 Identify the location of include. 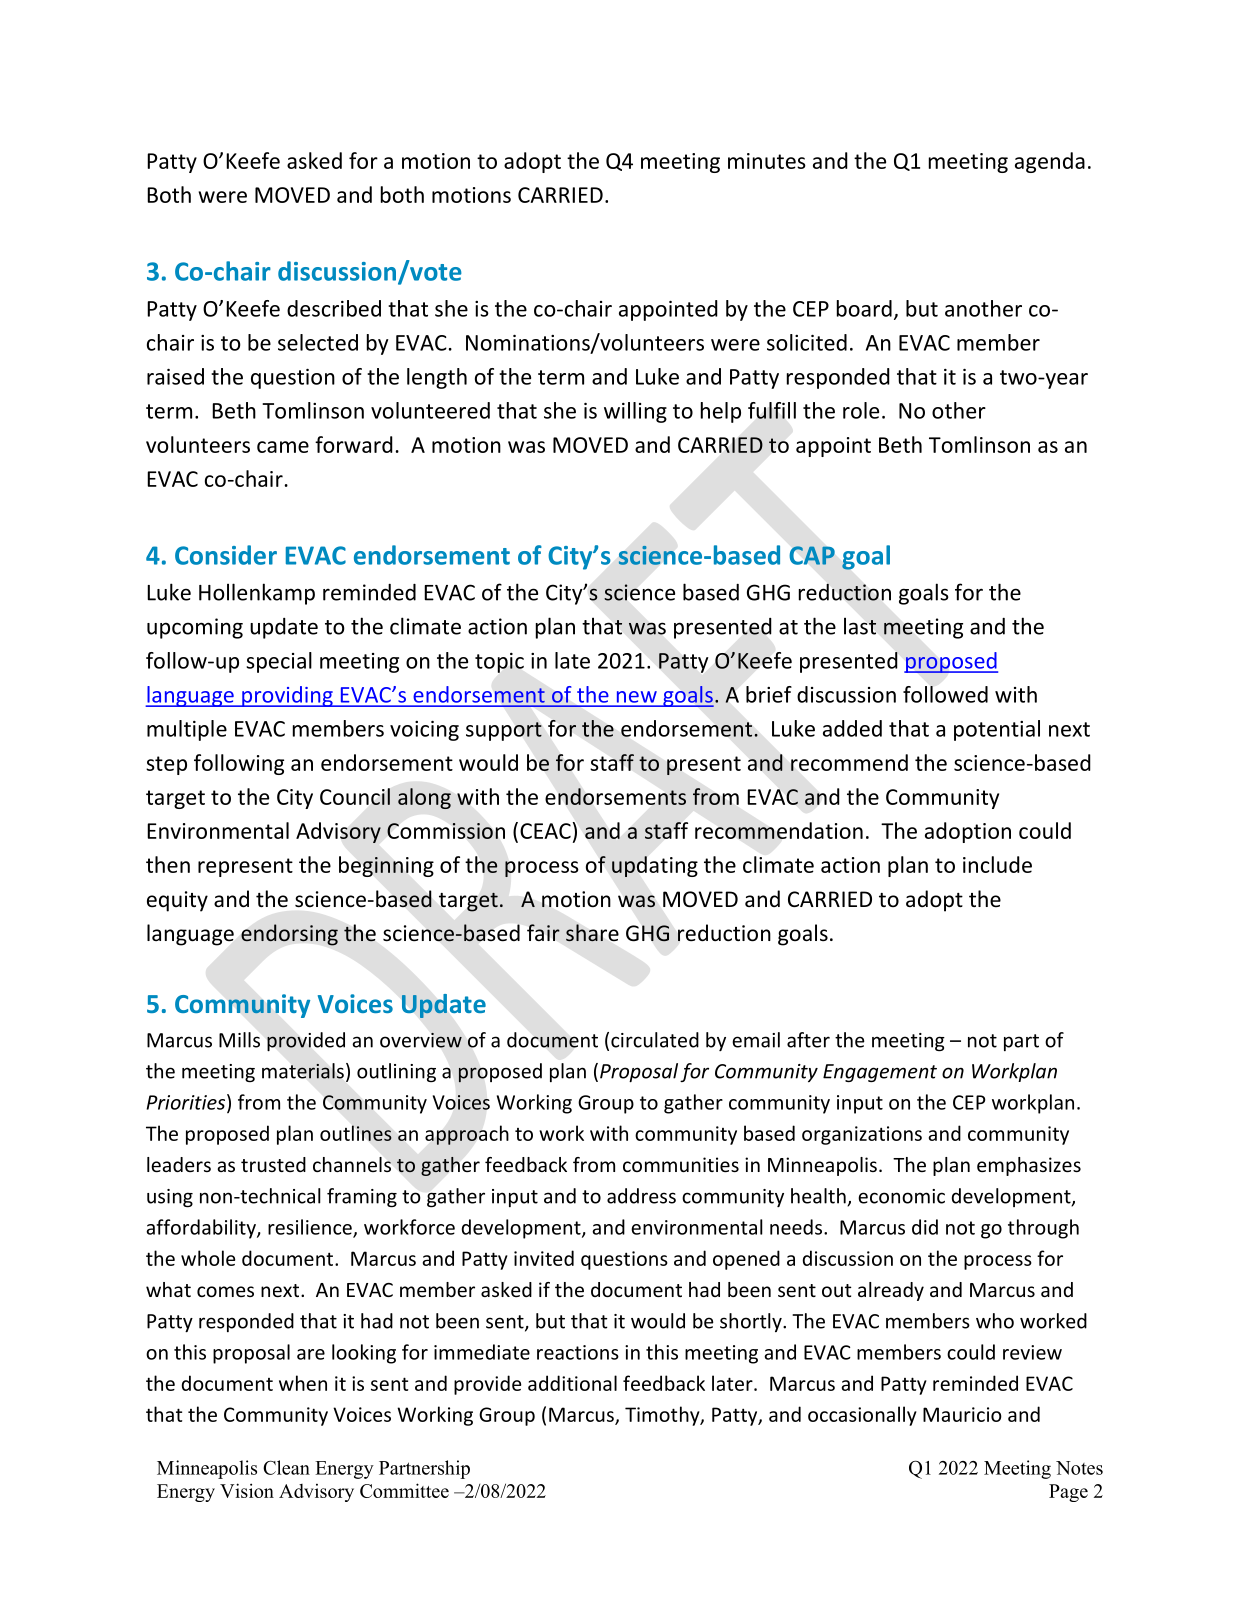
(997, 864).
